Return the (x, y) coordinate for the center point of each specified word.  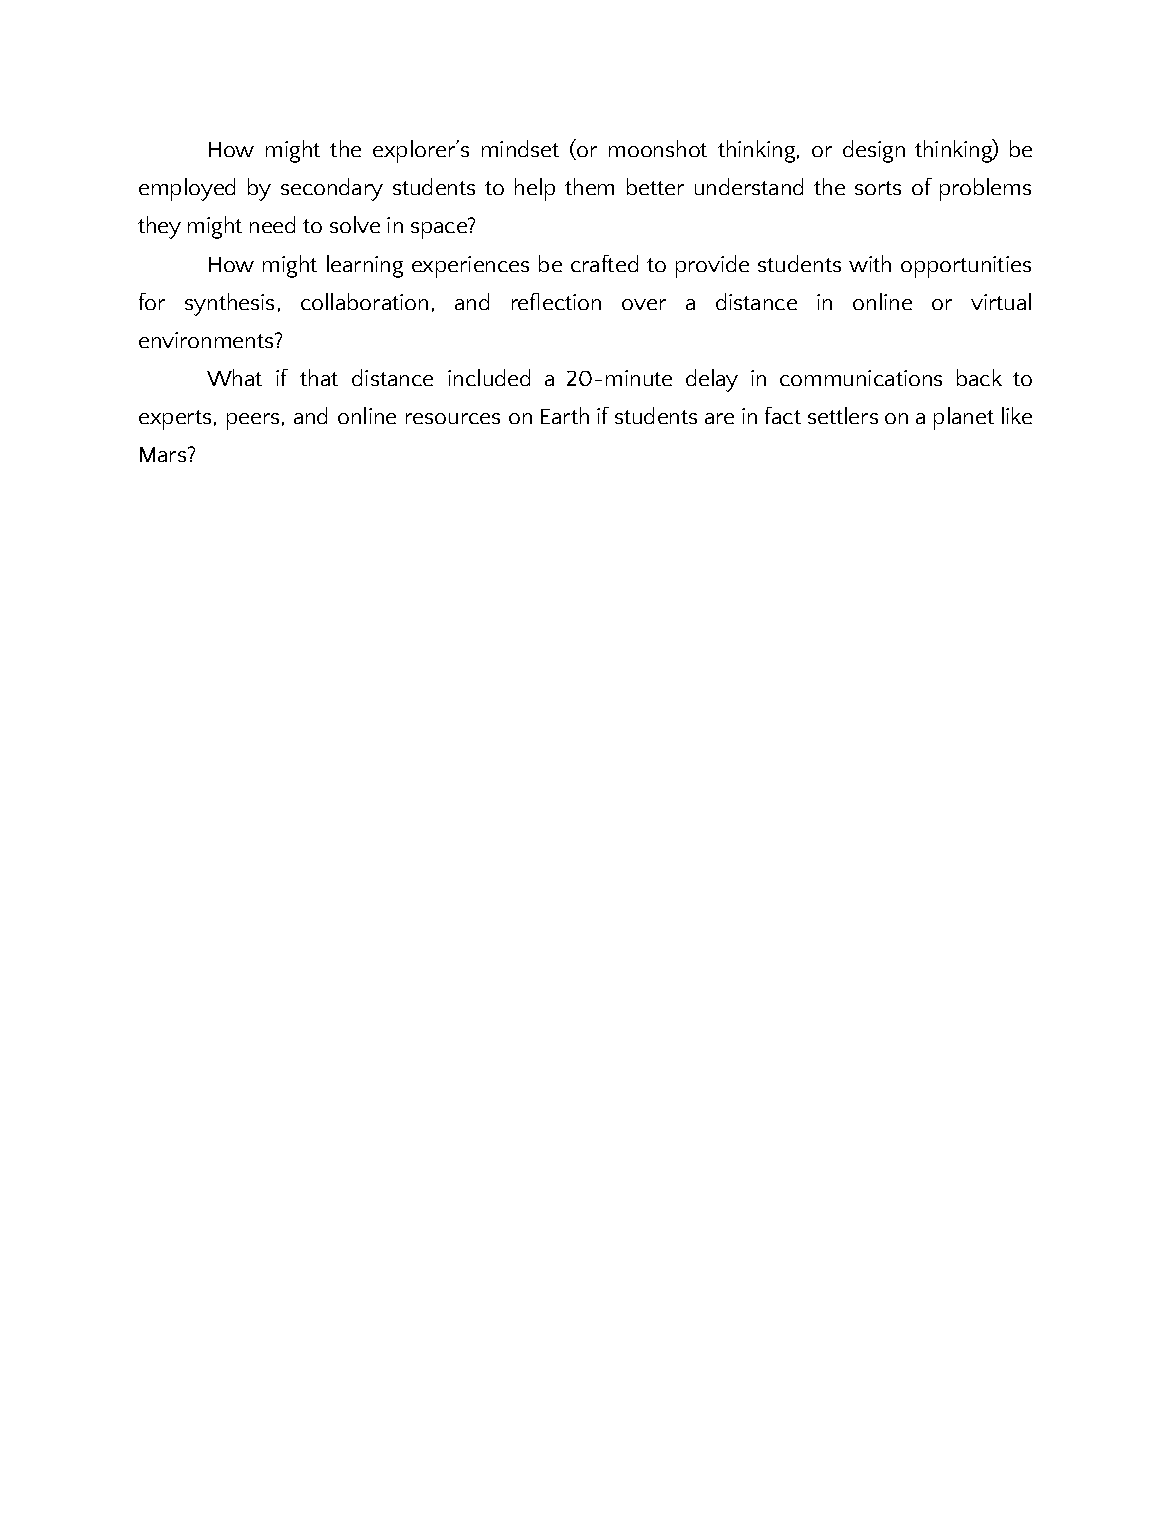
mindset (520, 148)
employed (187, 189)
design (874, 151)
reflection (556, 301)
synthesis (229, 304)
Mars (163, 454)
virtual (1001, 301)
